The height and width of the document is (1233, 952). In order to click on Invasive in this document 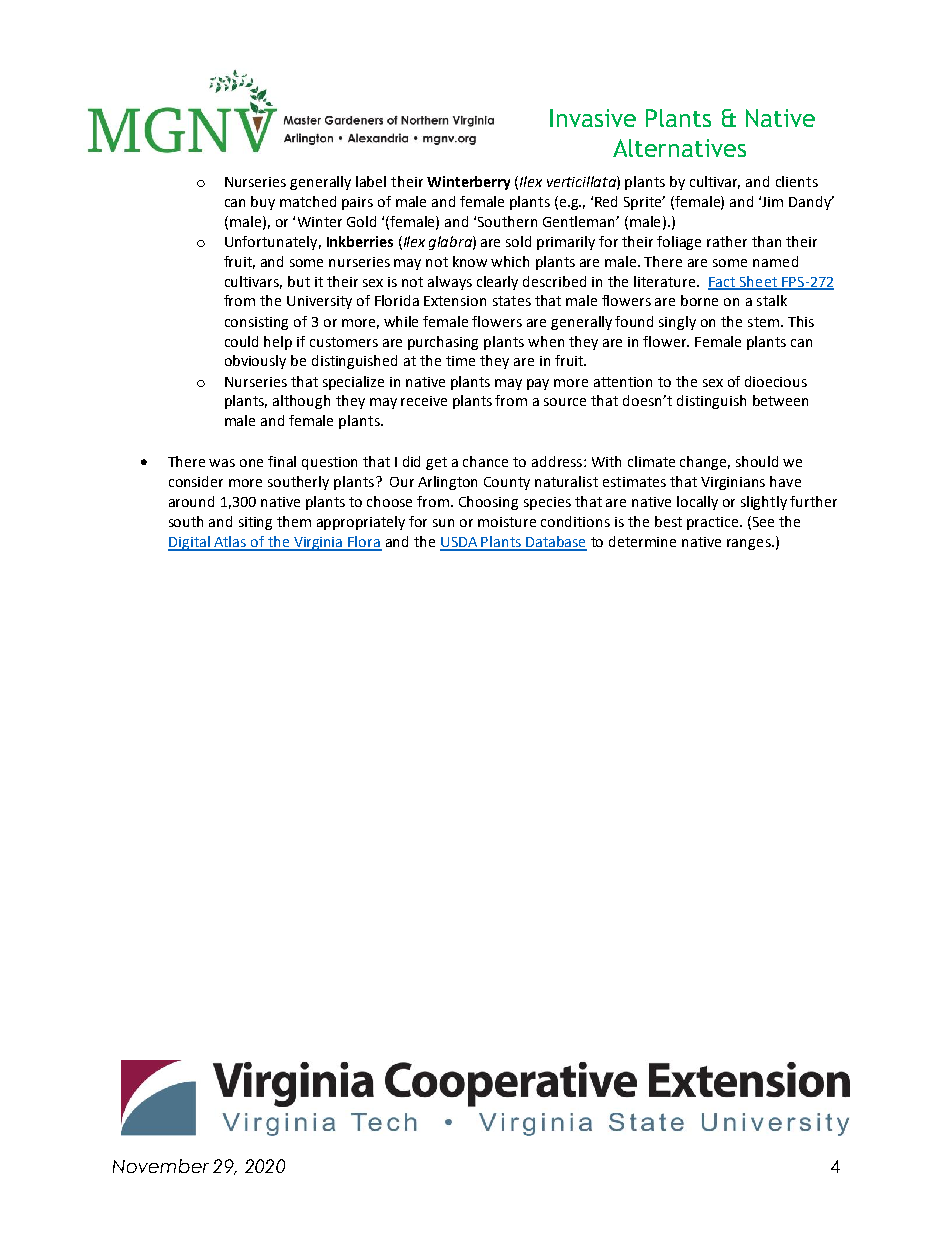, I will do `click(593, 118)`.
